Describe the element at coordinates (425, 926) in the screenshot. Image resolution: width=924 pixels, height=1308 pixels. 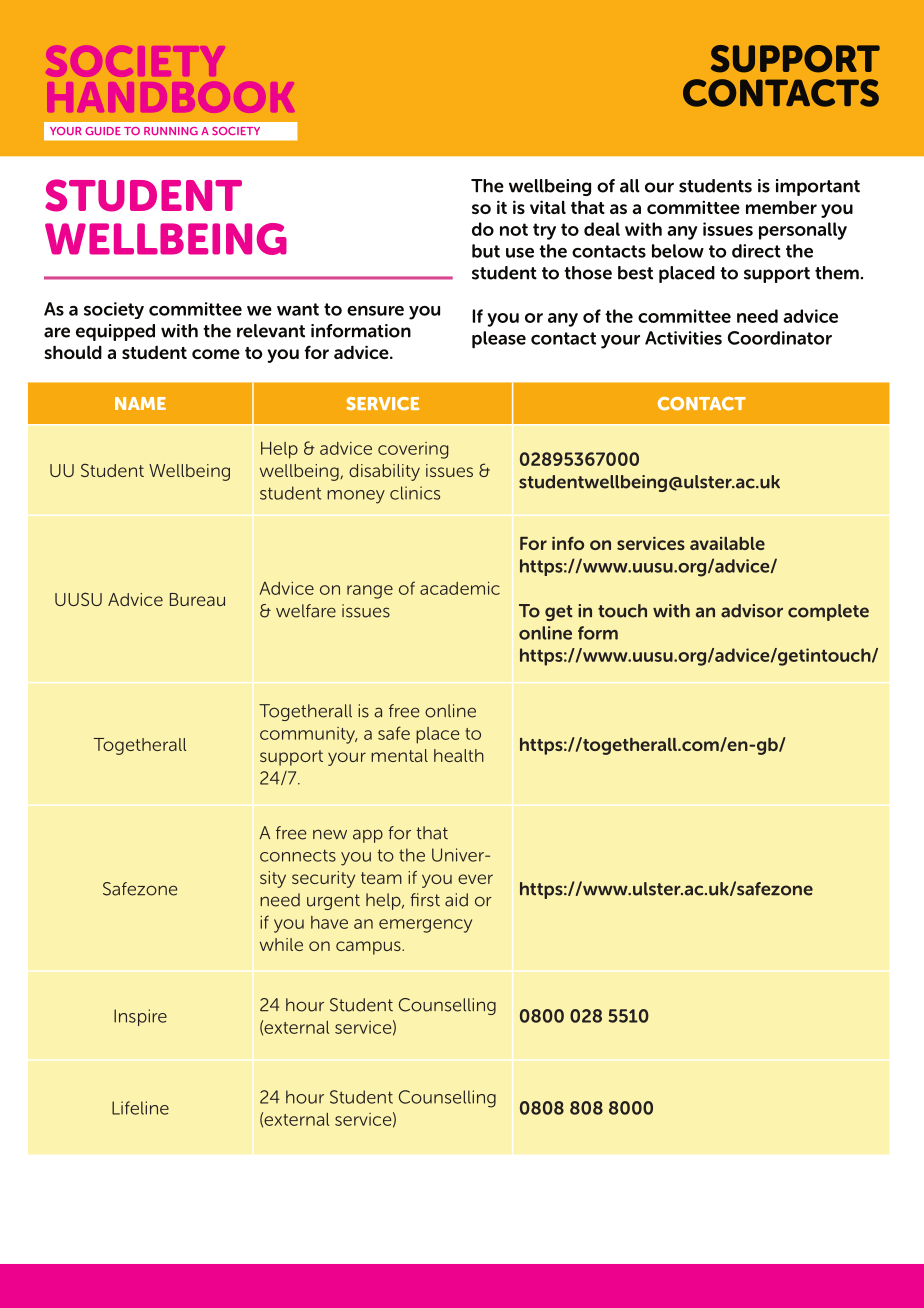
I see `emergency` at that location.
